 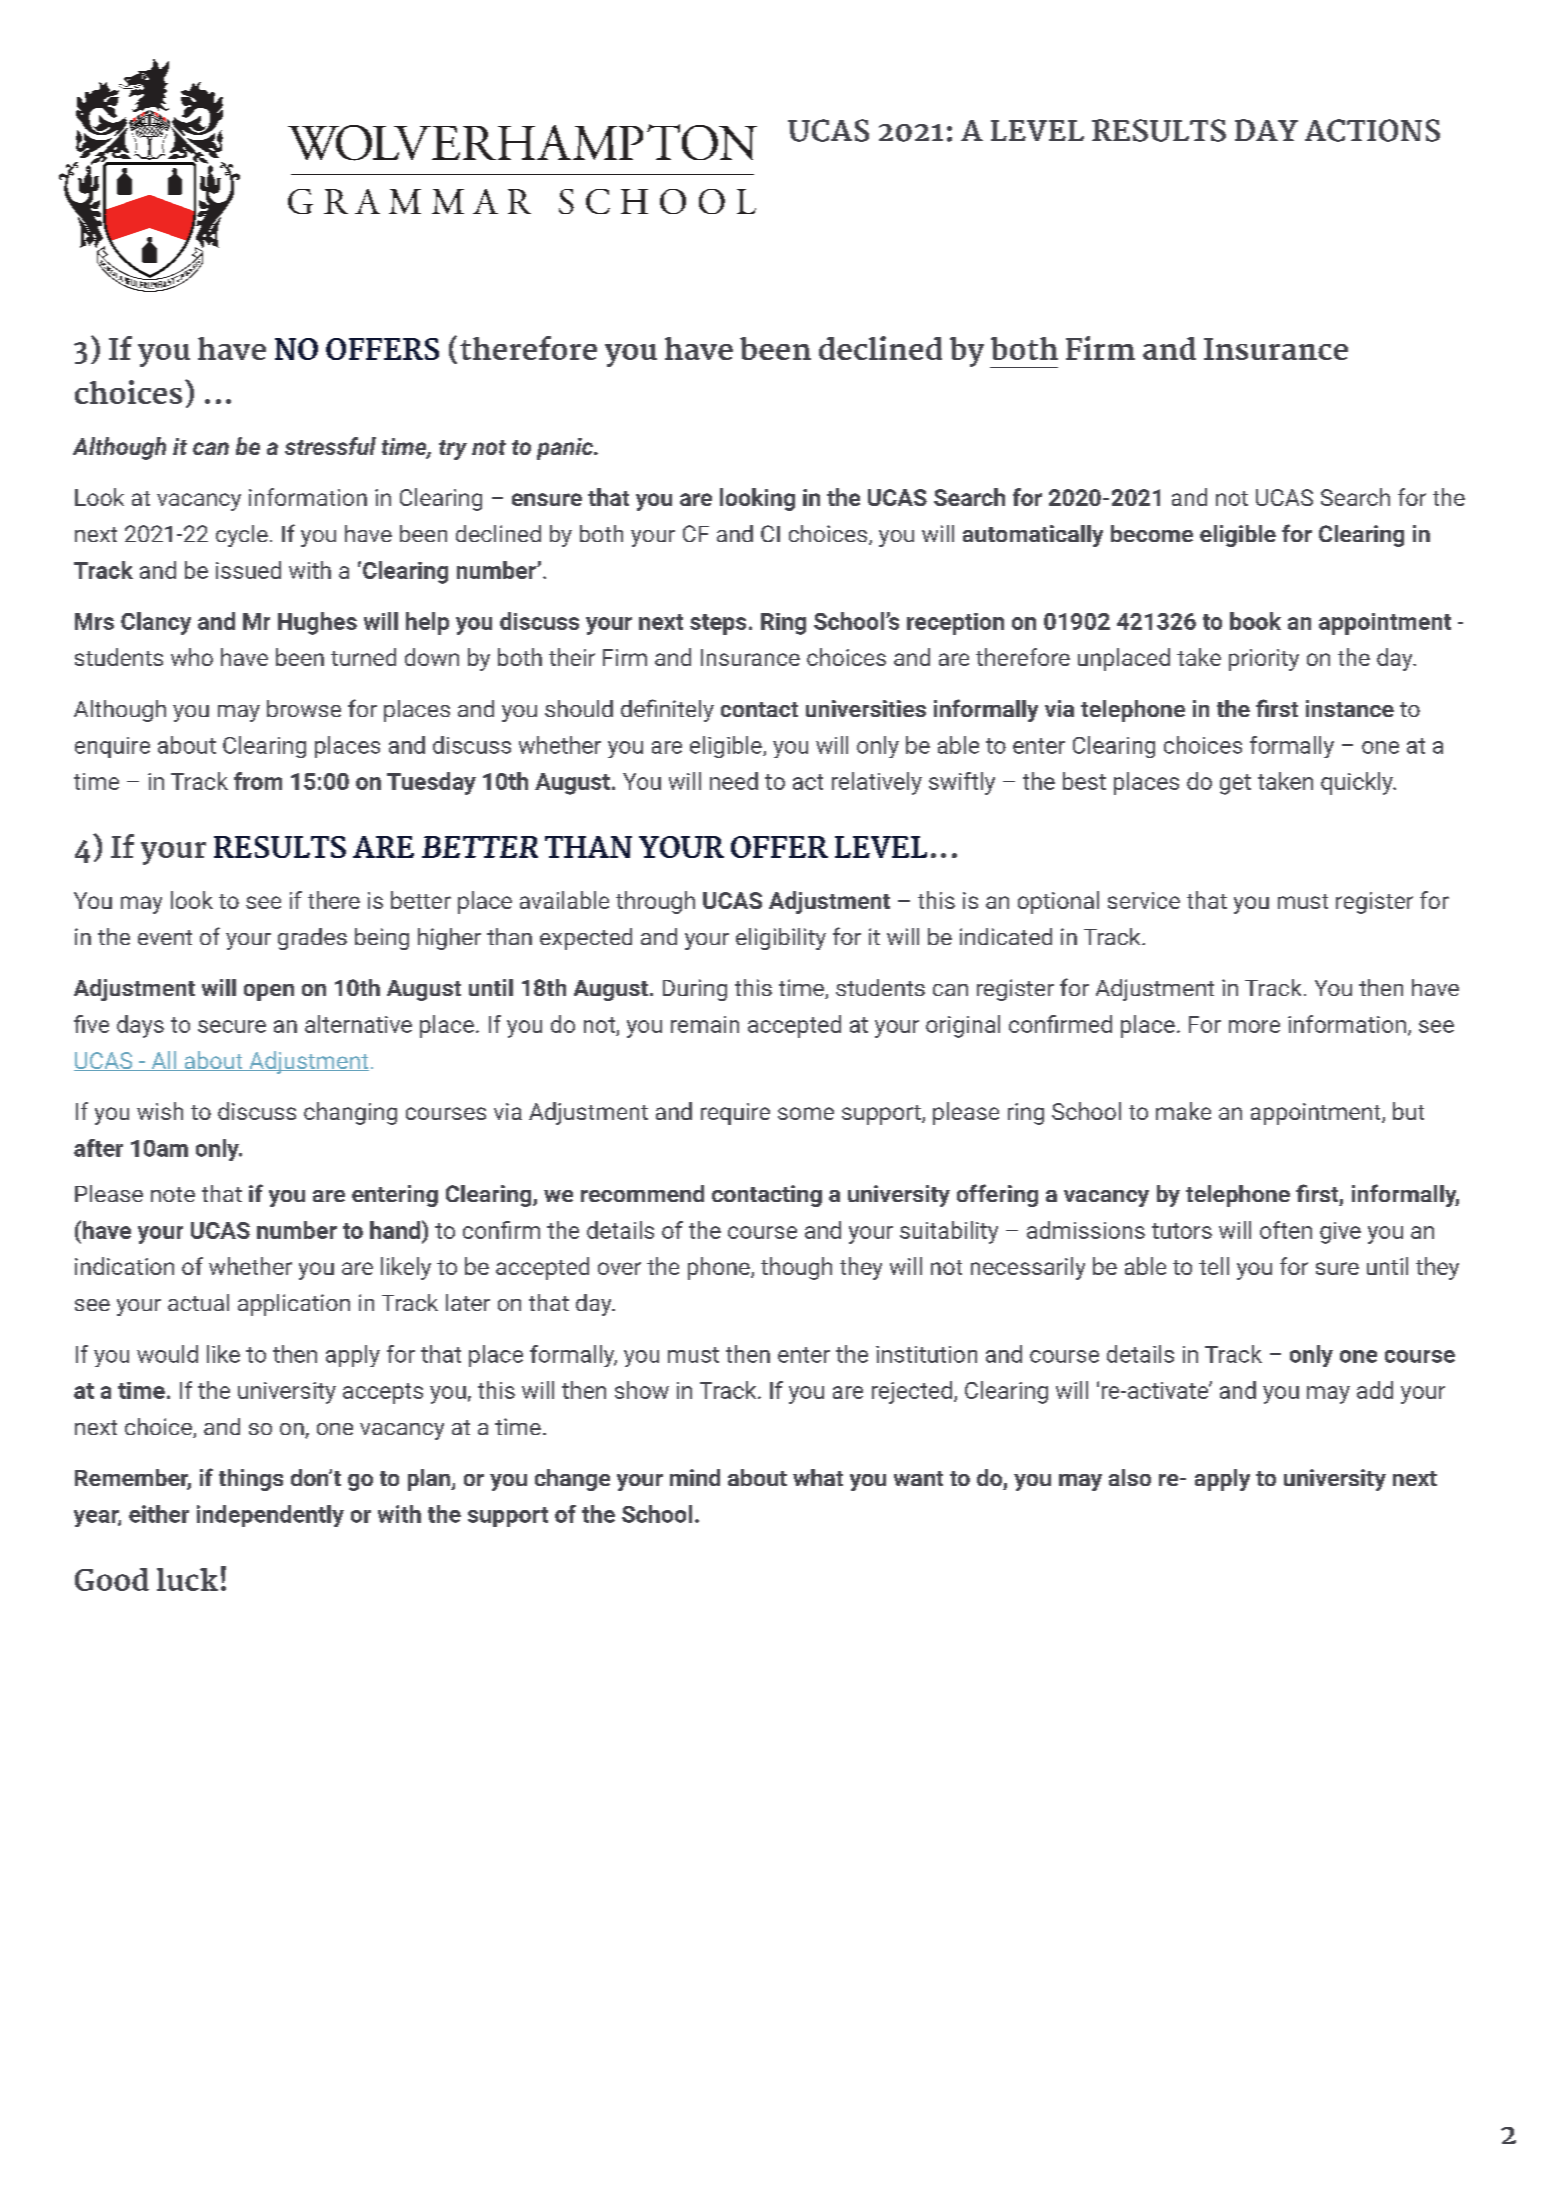 I want to click on independently, so click(x=270, y=1516).
